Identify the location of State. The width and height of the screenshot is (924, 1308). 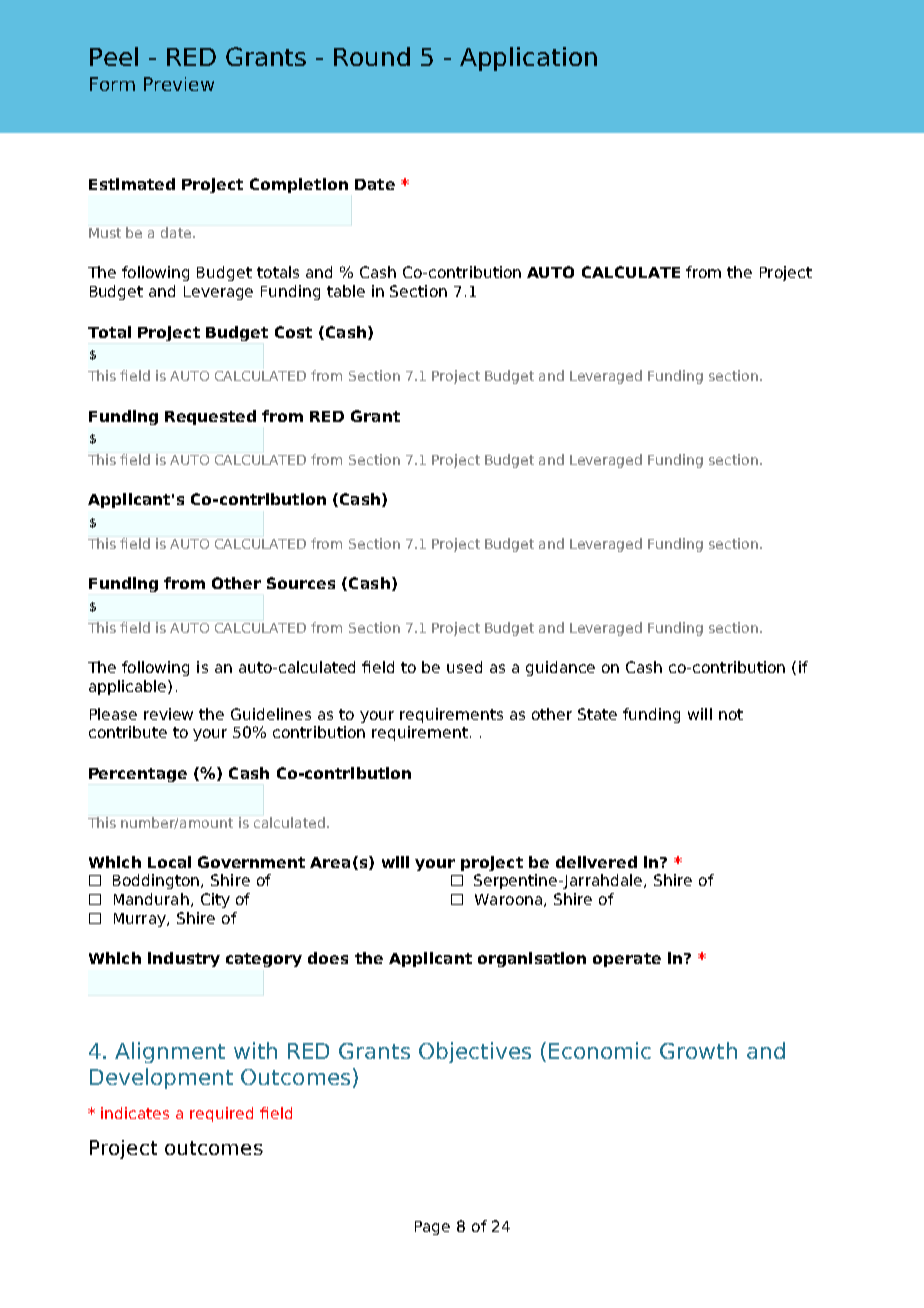
(597, 714).
